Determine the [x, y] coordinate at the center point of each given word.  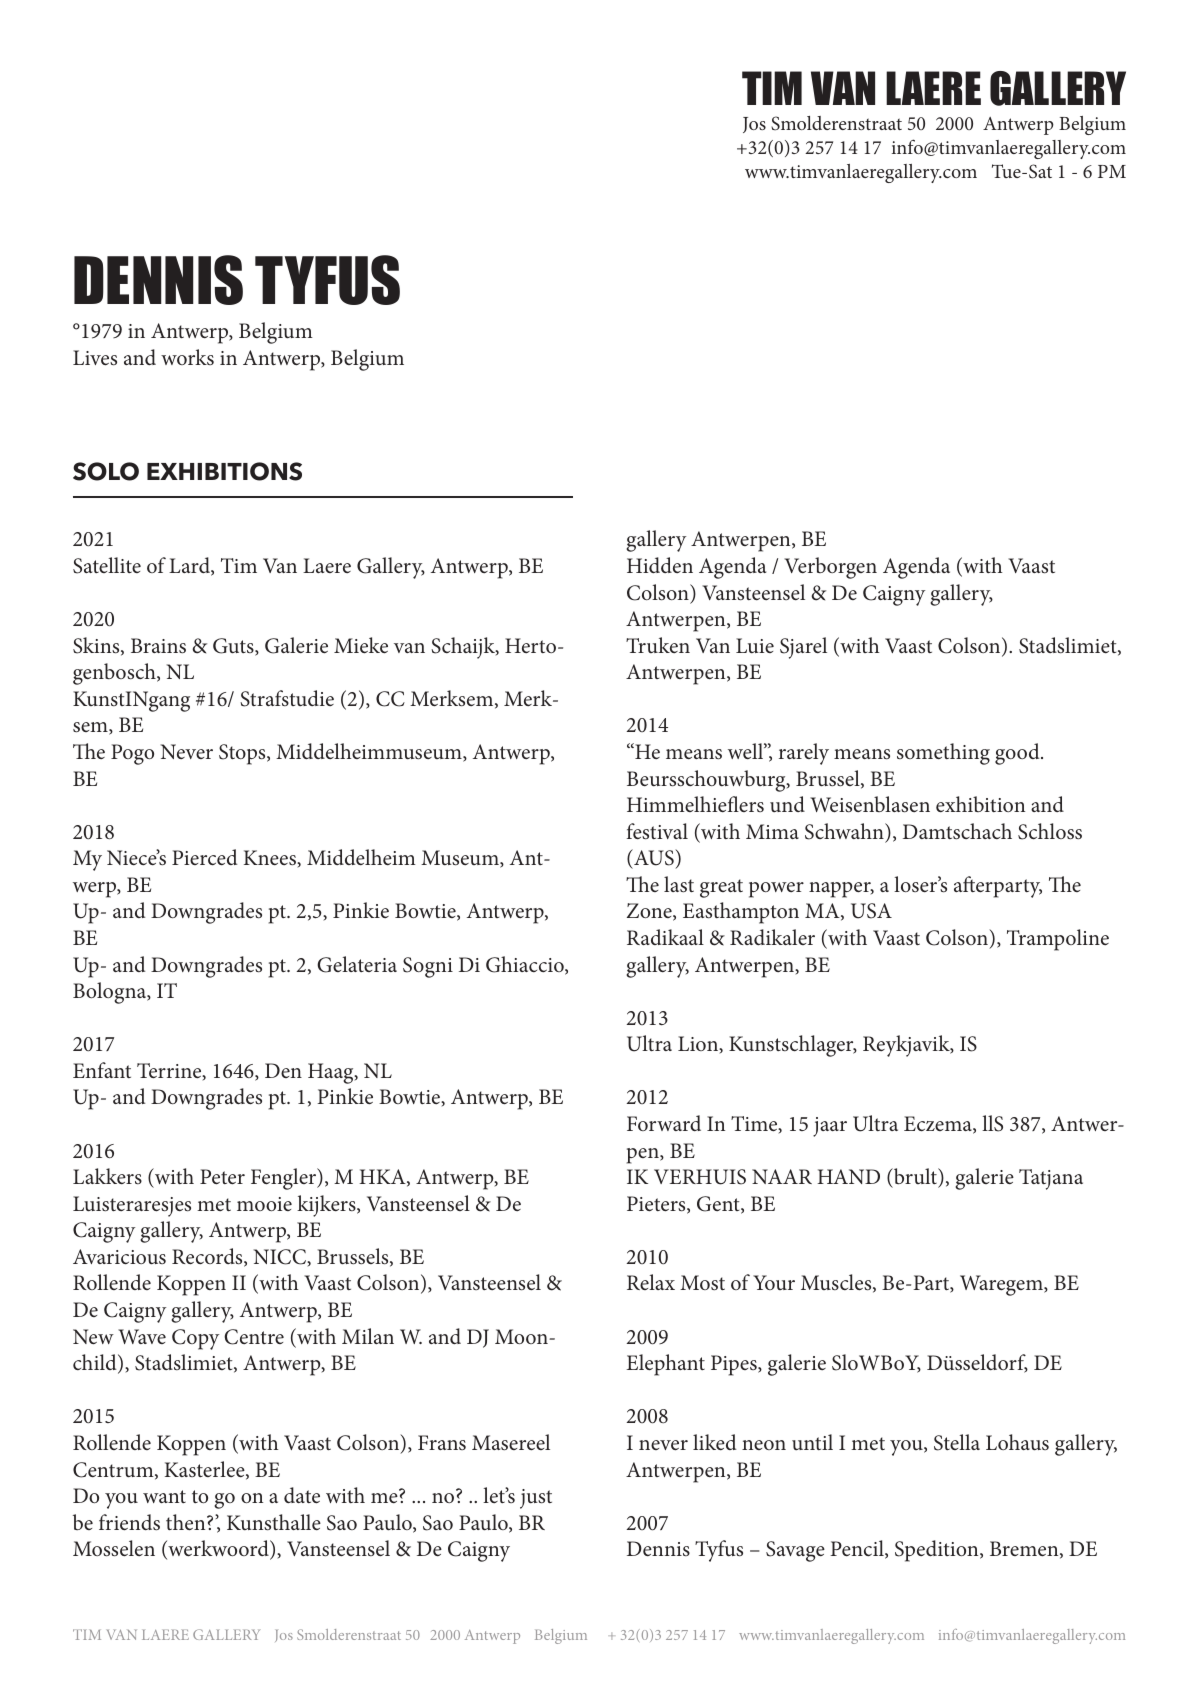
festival [657, 831]
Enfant [102, 1070]
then [187, 1522]
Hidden [660, 565]
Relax [651, 1282]
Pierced [204, 857]
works [187, 357]
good [1018, 754]
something [943, 754]
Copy [195, 1339]
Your [774, 1282]
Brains [158, 646]
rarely [804, 754]
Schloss [1050, 831]
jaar [830, 1127]
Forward [664, 1123]
